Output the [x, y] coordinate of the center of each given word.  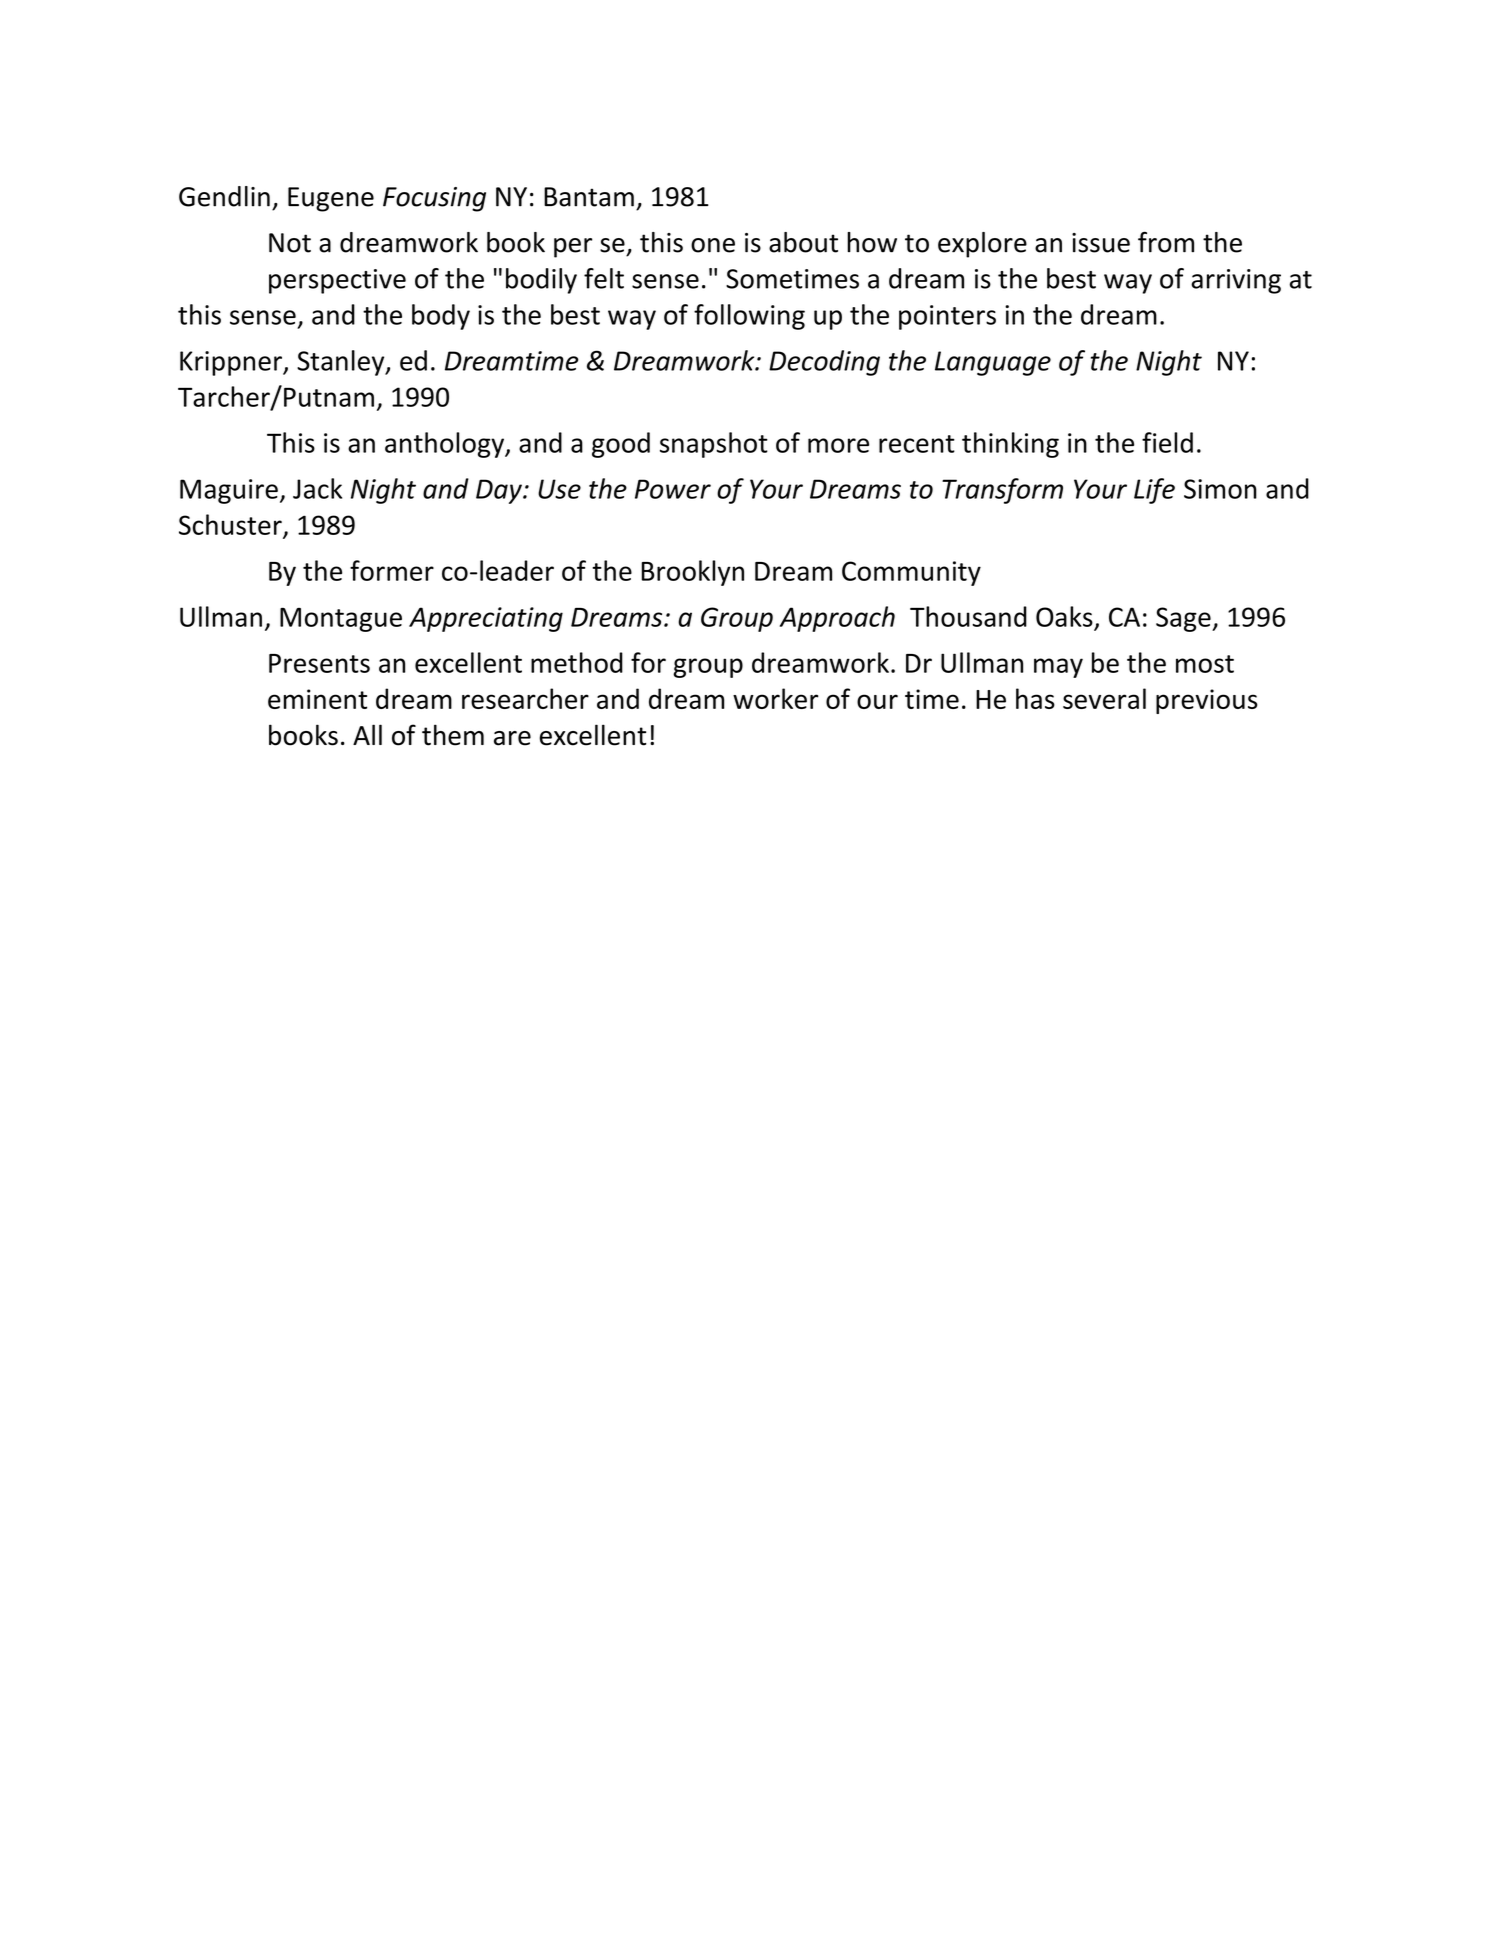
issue [1101, 243]
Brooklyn [692, 573]
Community [911, 573]
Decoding [824, 363]
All [367, 734]
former [392, 570]
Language [993, 363]
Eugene [331, 199]
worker [775, 698]
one [713, 245]
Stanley [342, 363]
